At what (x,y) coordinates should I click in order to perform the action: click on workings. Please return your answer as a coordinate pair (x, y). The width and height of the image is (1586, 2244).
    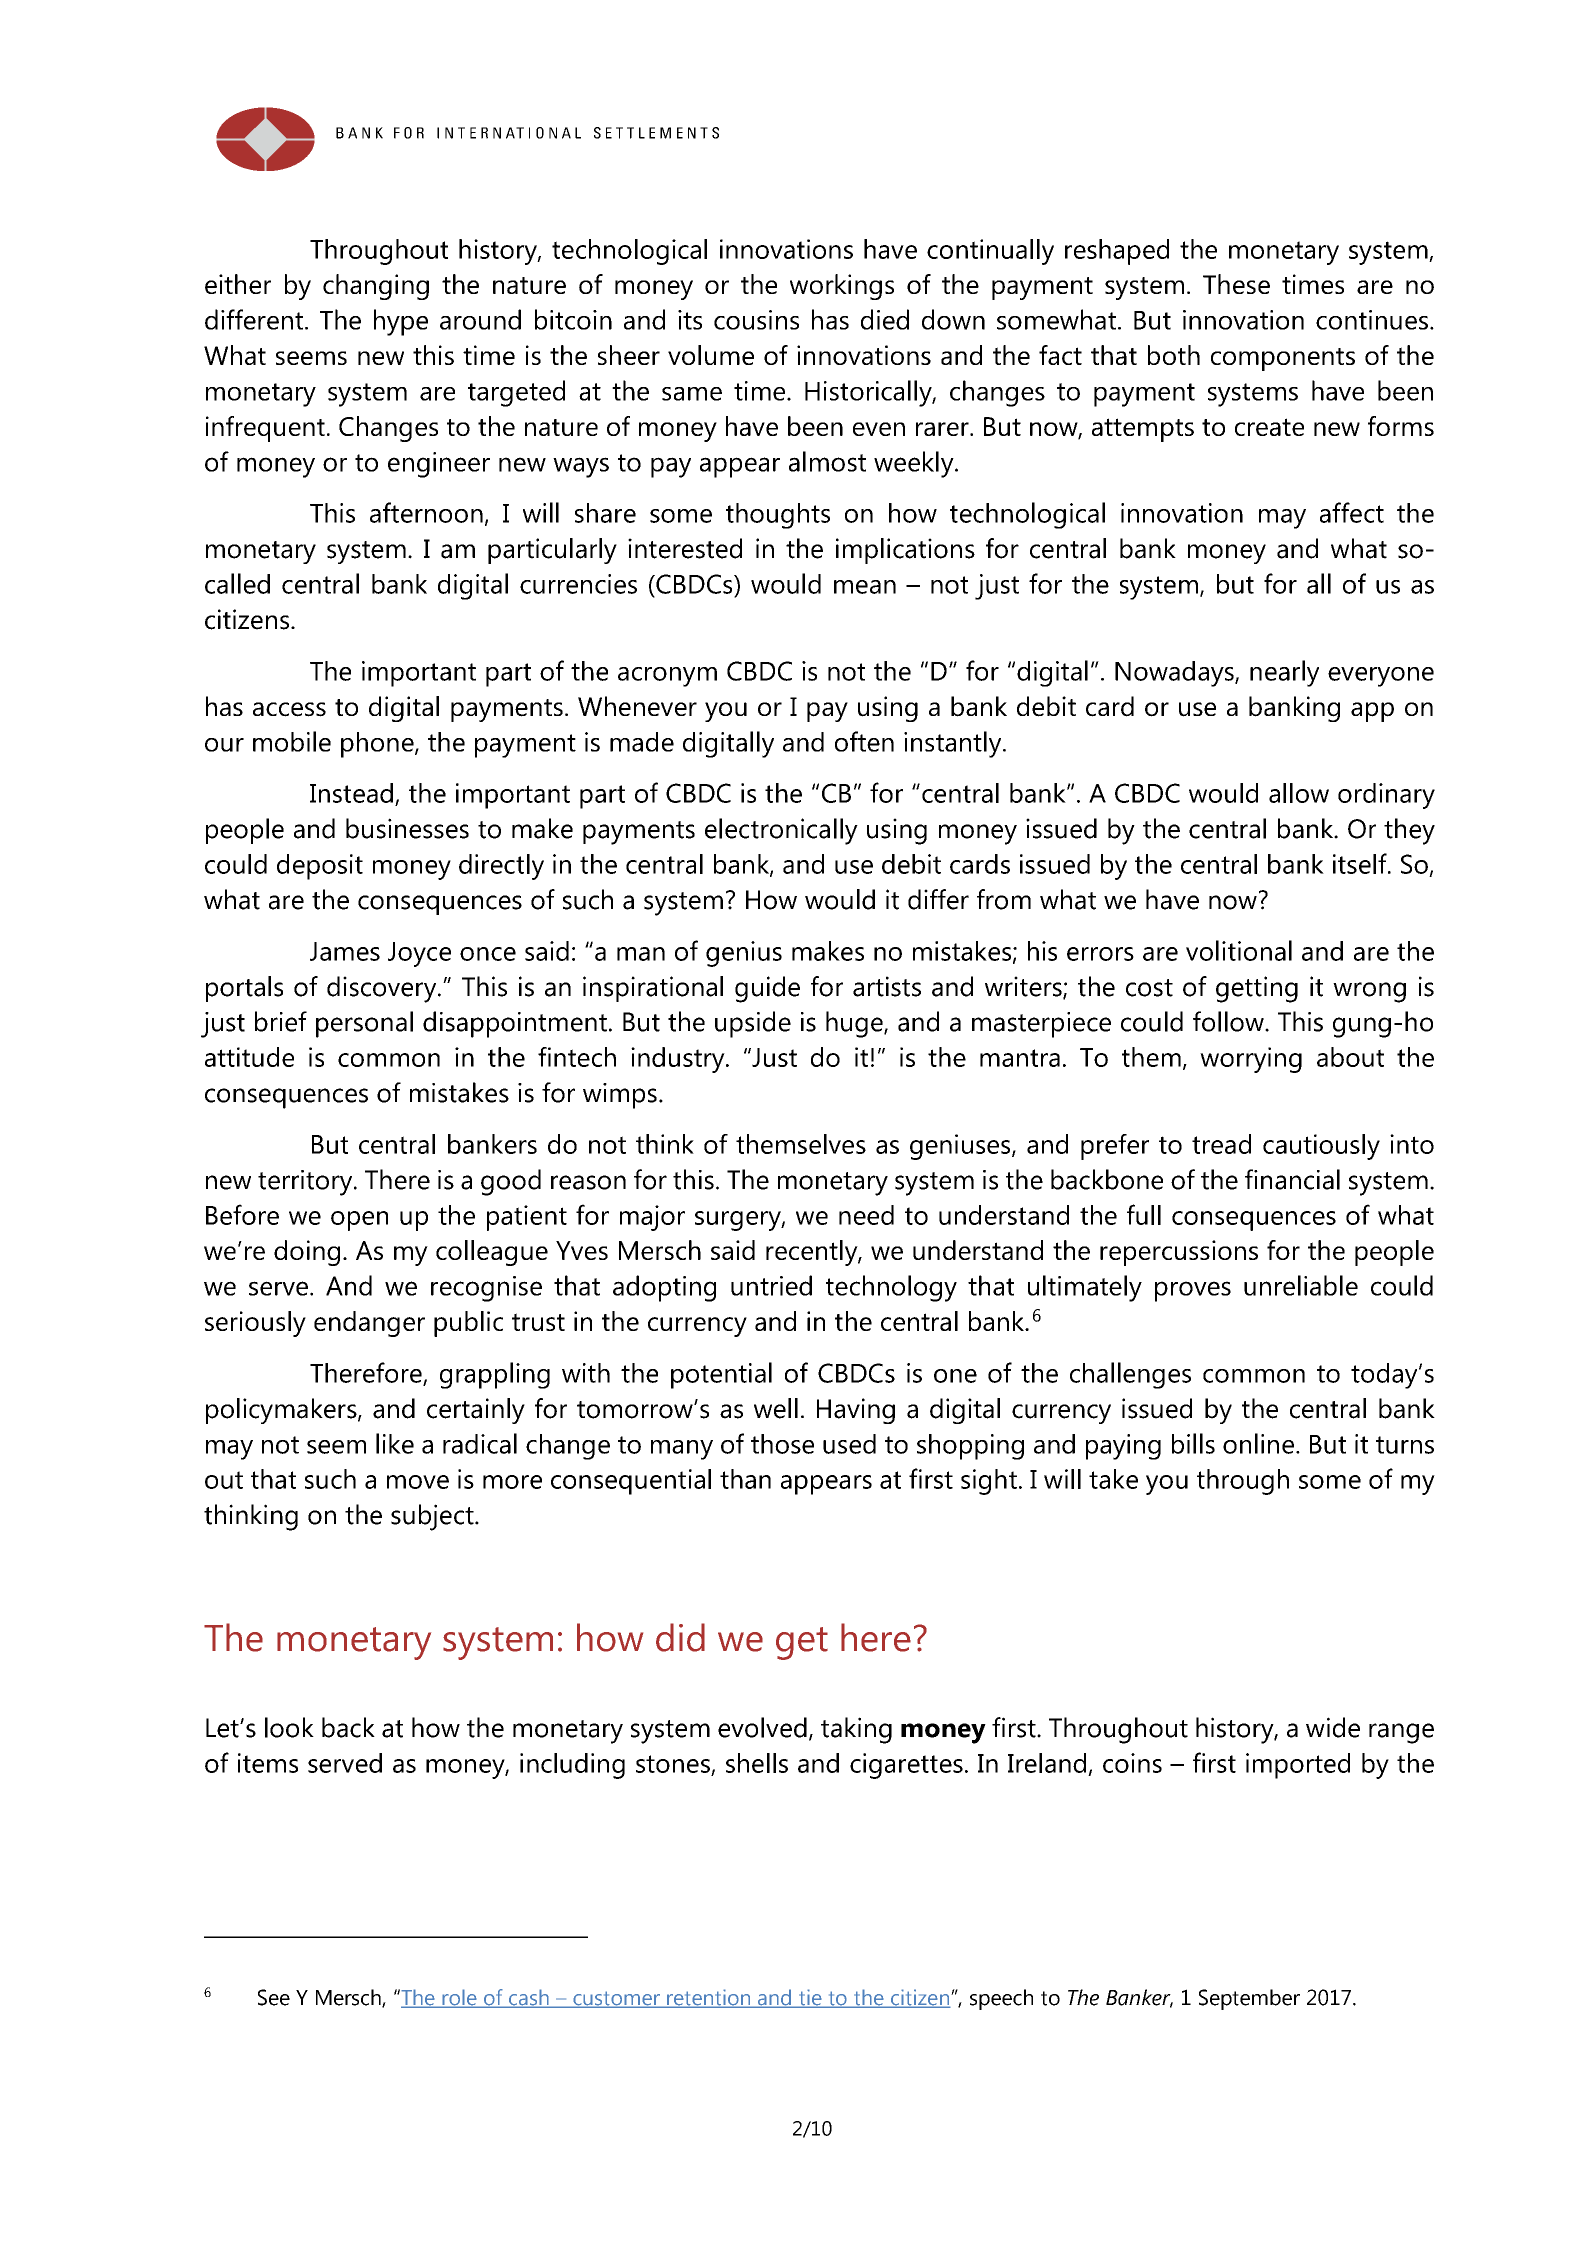
    Looking at the image, I should click on (842, 287).
